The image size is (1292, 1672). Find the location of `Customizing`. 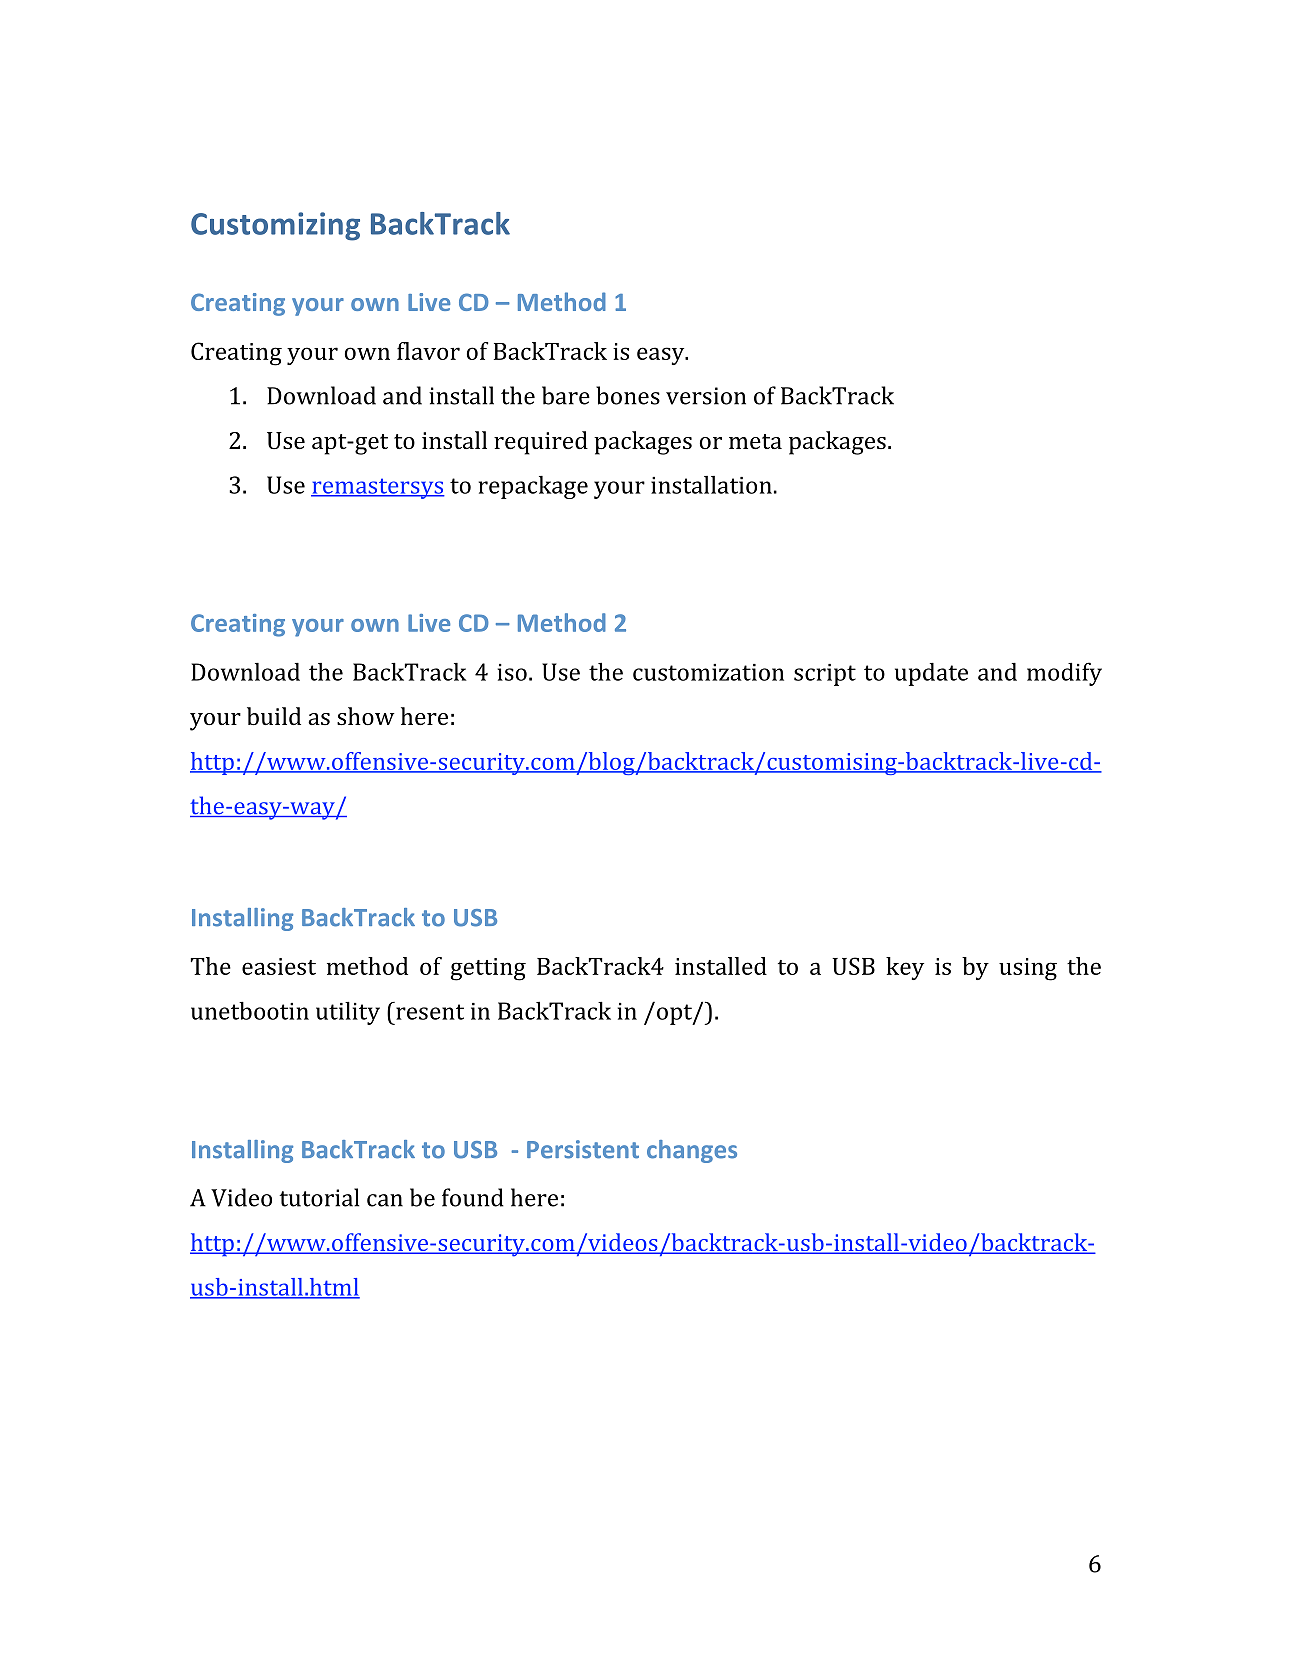

Customizing is located at coordinates (275, 226).
